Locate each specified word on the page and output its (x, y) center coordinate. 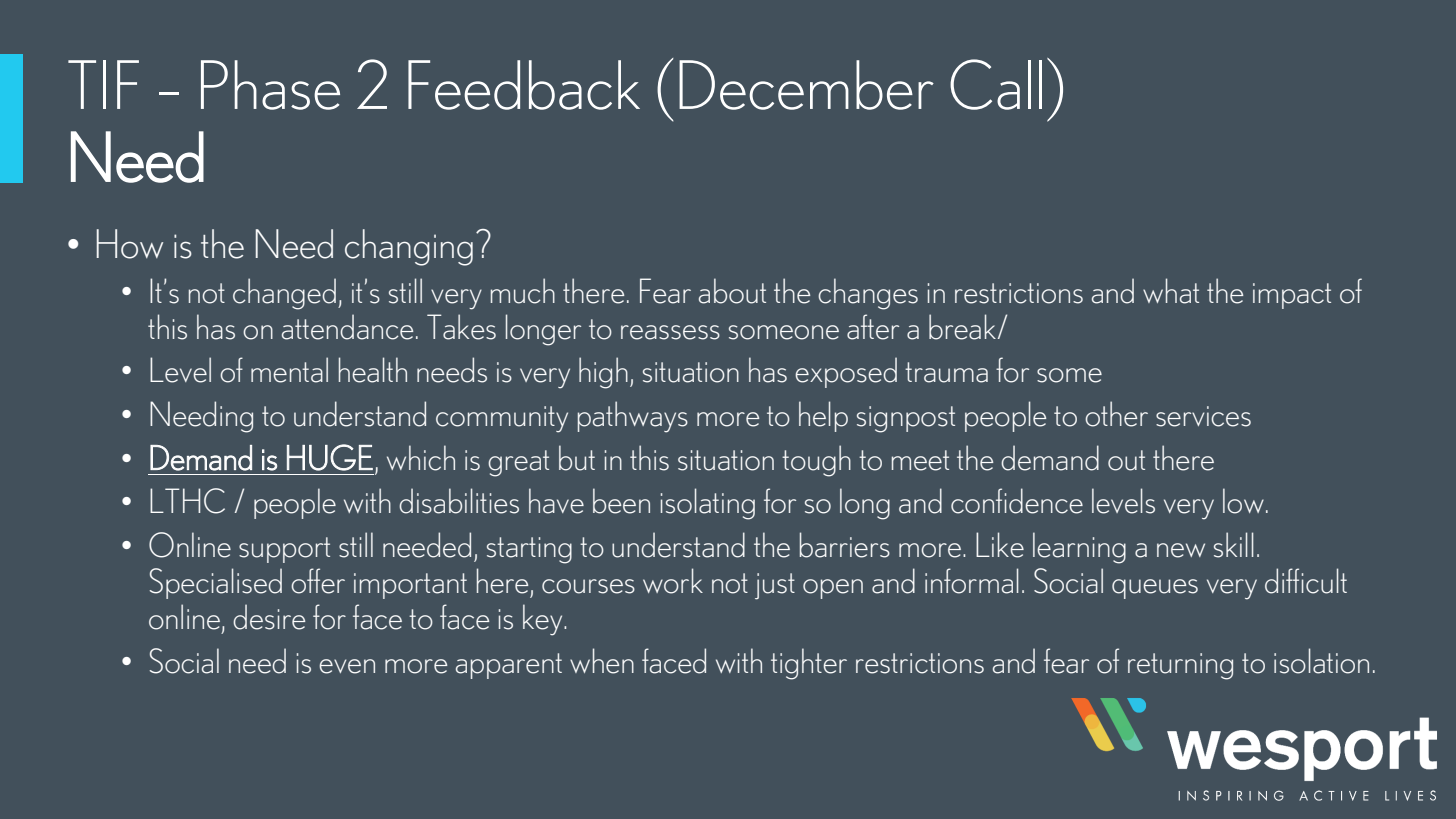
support (284, 550)
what (1171, 291)
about (732, 291)
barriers (845, 545)
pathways (633, 417)
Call (996, 84)
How (130, 244)
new (1181, 550)
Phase (270, 85)
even (347, 666)
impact (1292, 296)
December (806, 85)
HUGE (330, 457)
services (1203, 416)
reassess (670, 332)
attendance (347, 327)
